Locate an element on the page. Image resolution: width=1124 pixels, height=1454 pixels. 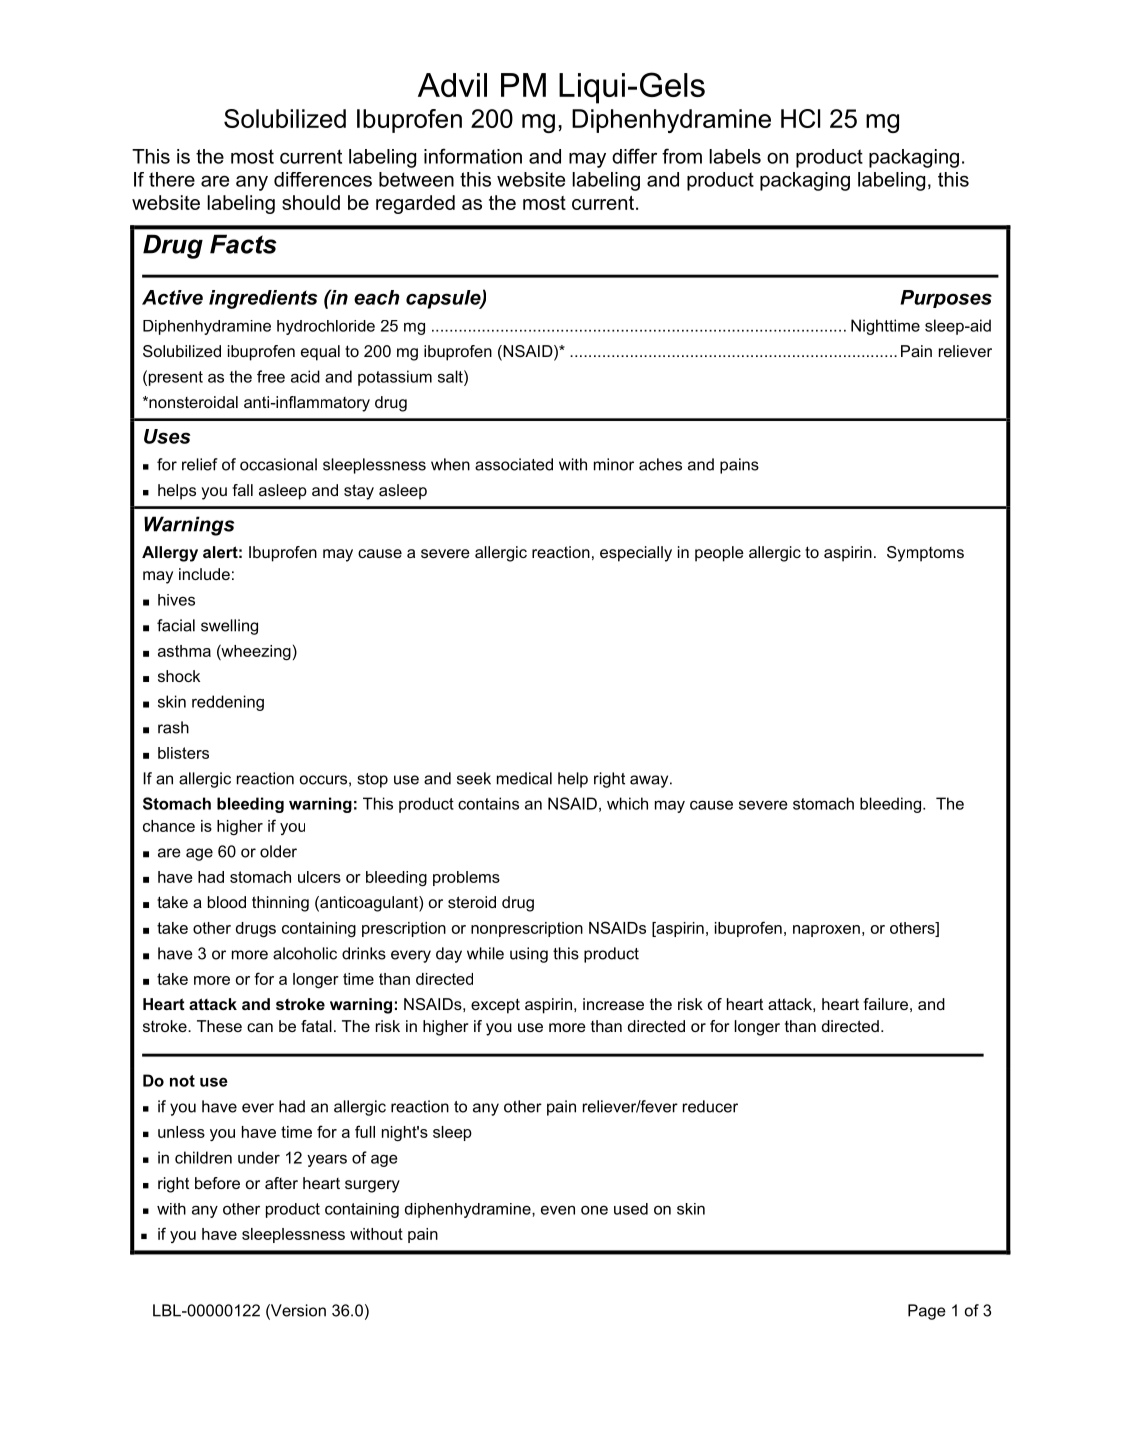
even is located at coordinates (558, 1210).
